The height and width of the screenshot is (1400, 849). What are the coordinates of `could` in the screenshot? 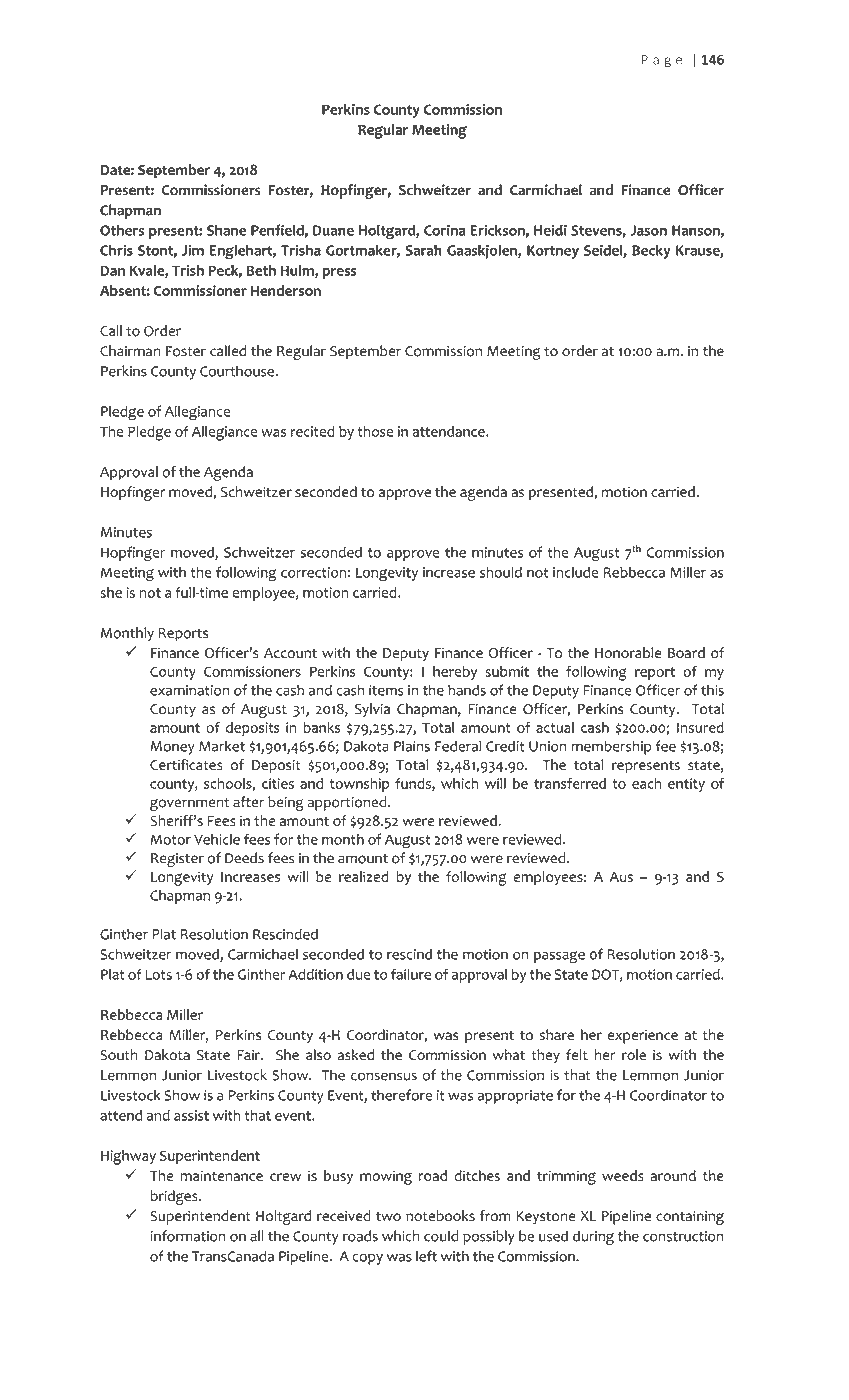 It's located at (441, 1236).
